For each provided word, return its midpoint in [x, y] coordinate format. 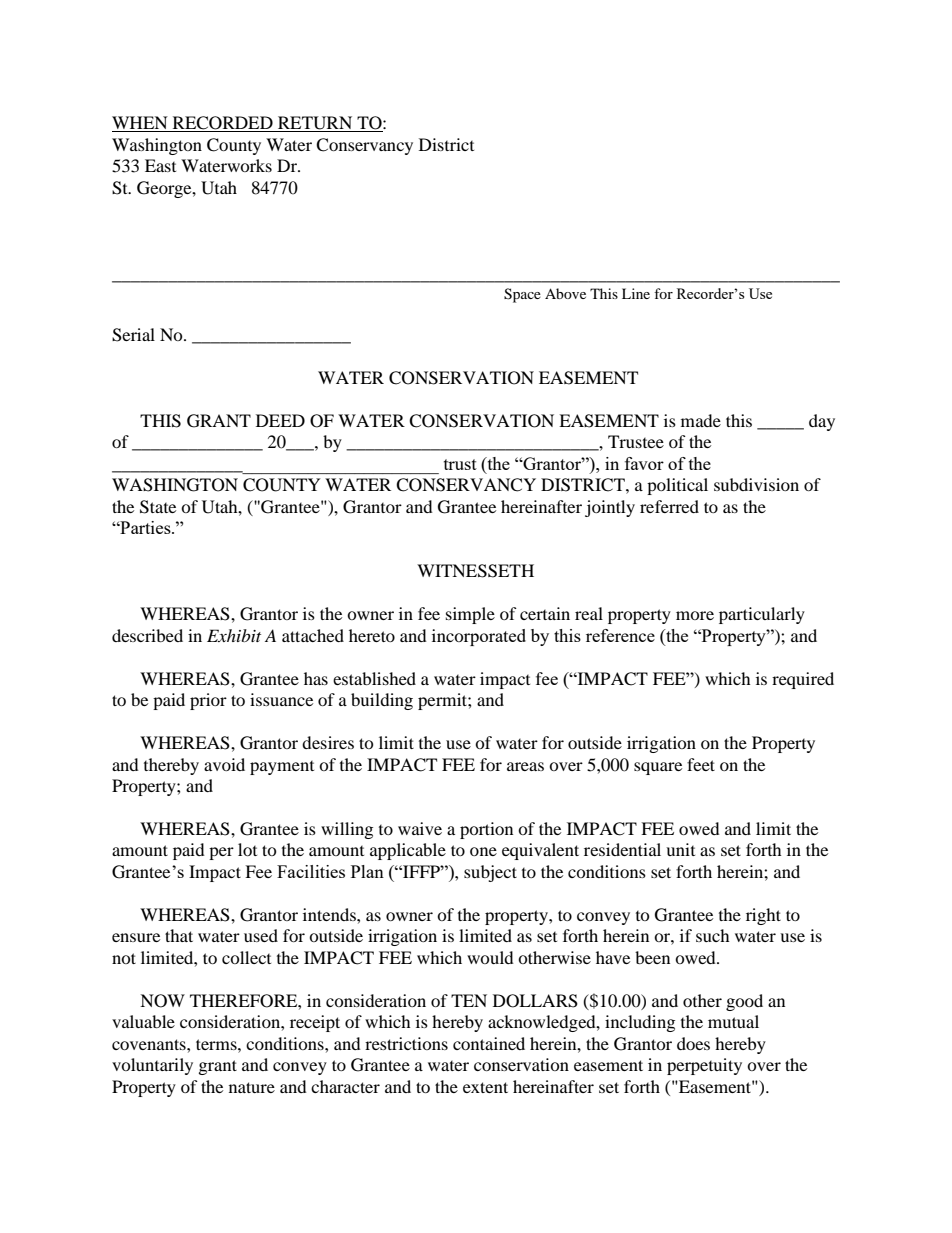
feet [701, 764]
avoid [224, 764]
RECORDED [222, 124]
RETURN [315, 124]
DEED [280, 420]
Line [636, 293]
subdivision [756, 484]
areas [525, 766]
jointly [610, 508]
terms [217, 1044]
